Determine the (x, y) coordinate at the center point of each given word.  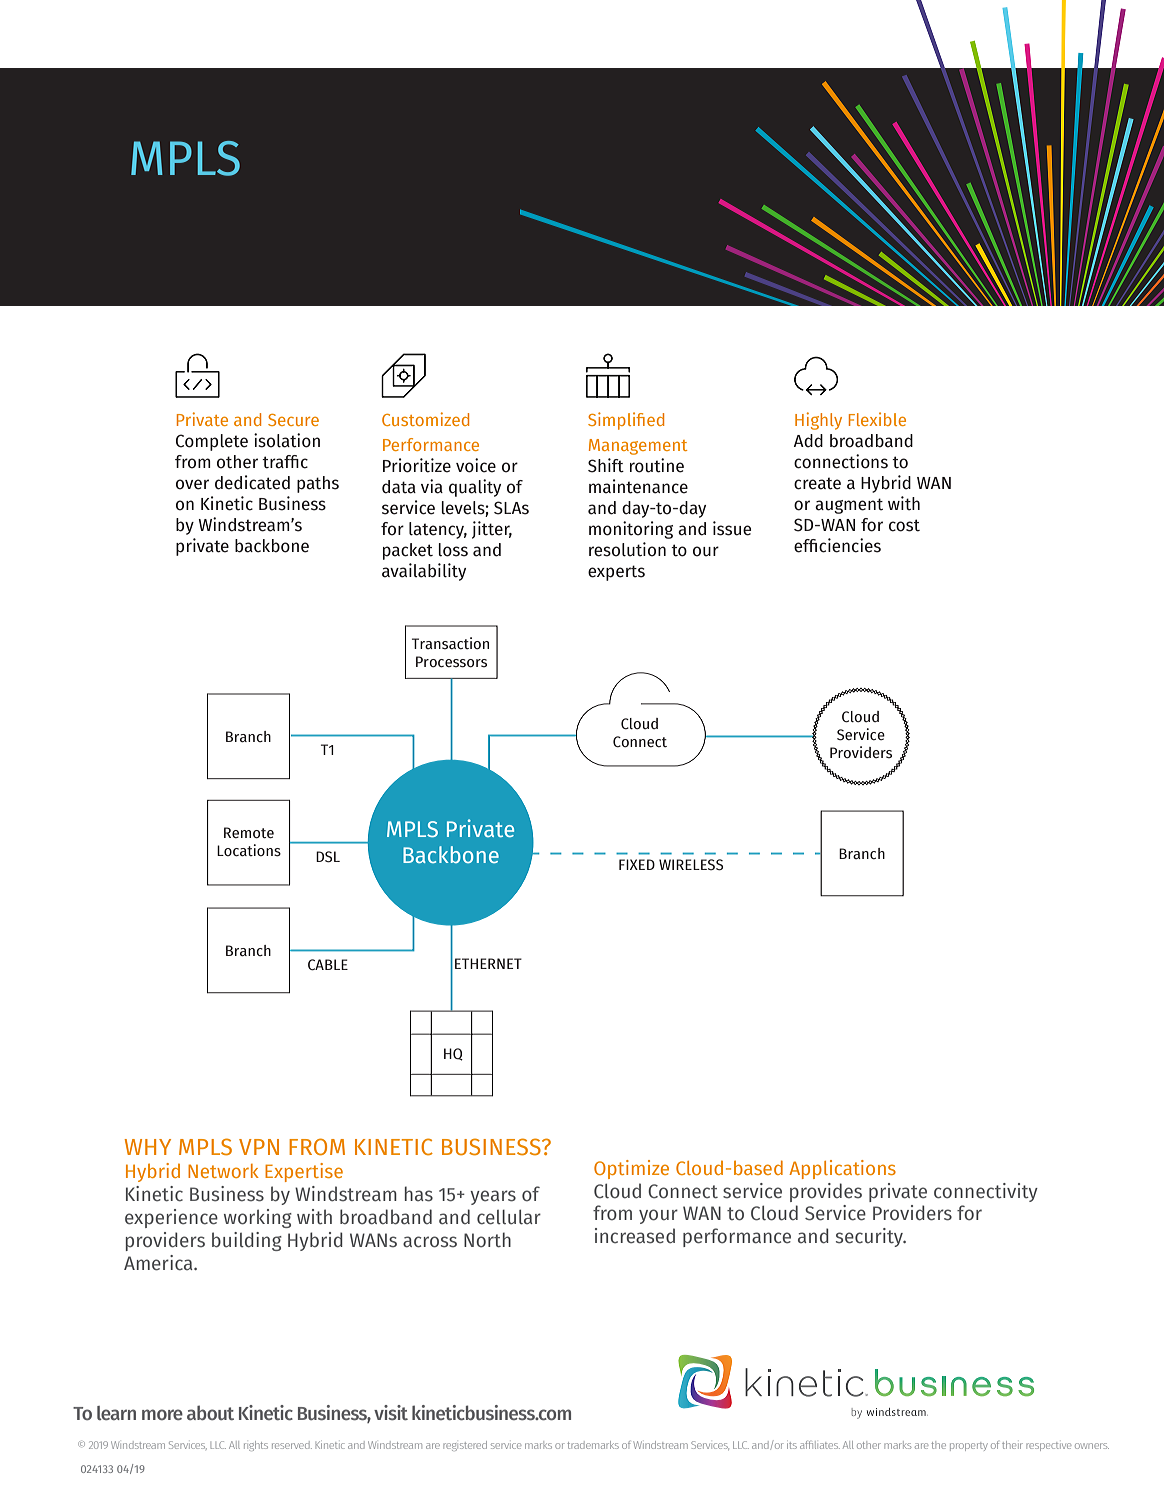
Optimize (631, 1169)
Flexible (877, 419)
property (969, 1447)
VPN (259, 1147)
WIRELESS (691, 865)
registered (465, 1446)
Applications (842, 1169)
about (210, 1412)
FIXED (637, 864)
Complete (212, 442)
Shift (606, 465)
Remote (249, 833)
